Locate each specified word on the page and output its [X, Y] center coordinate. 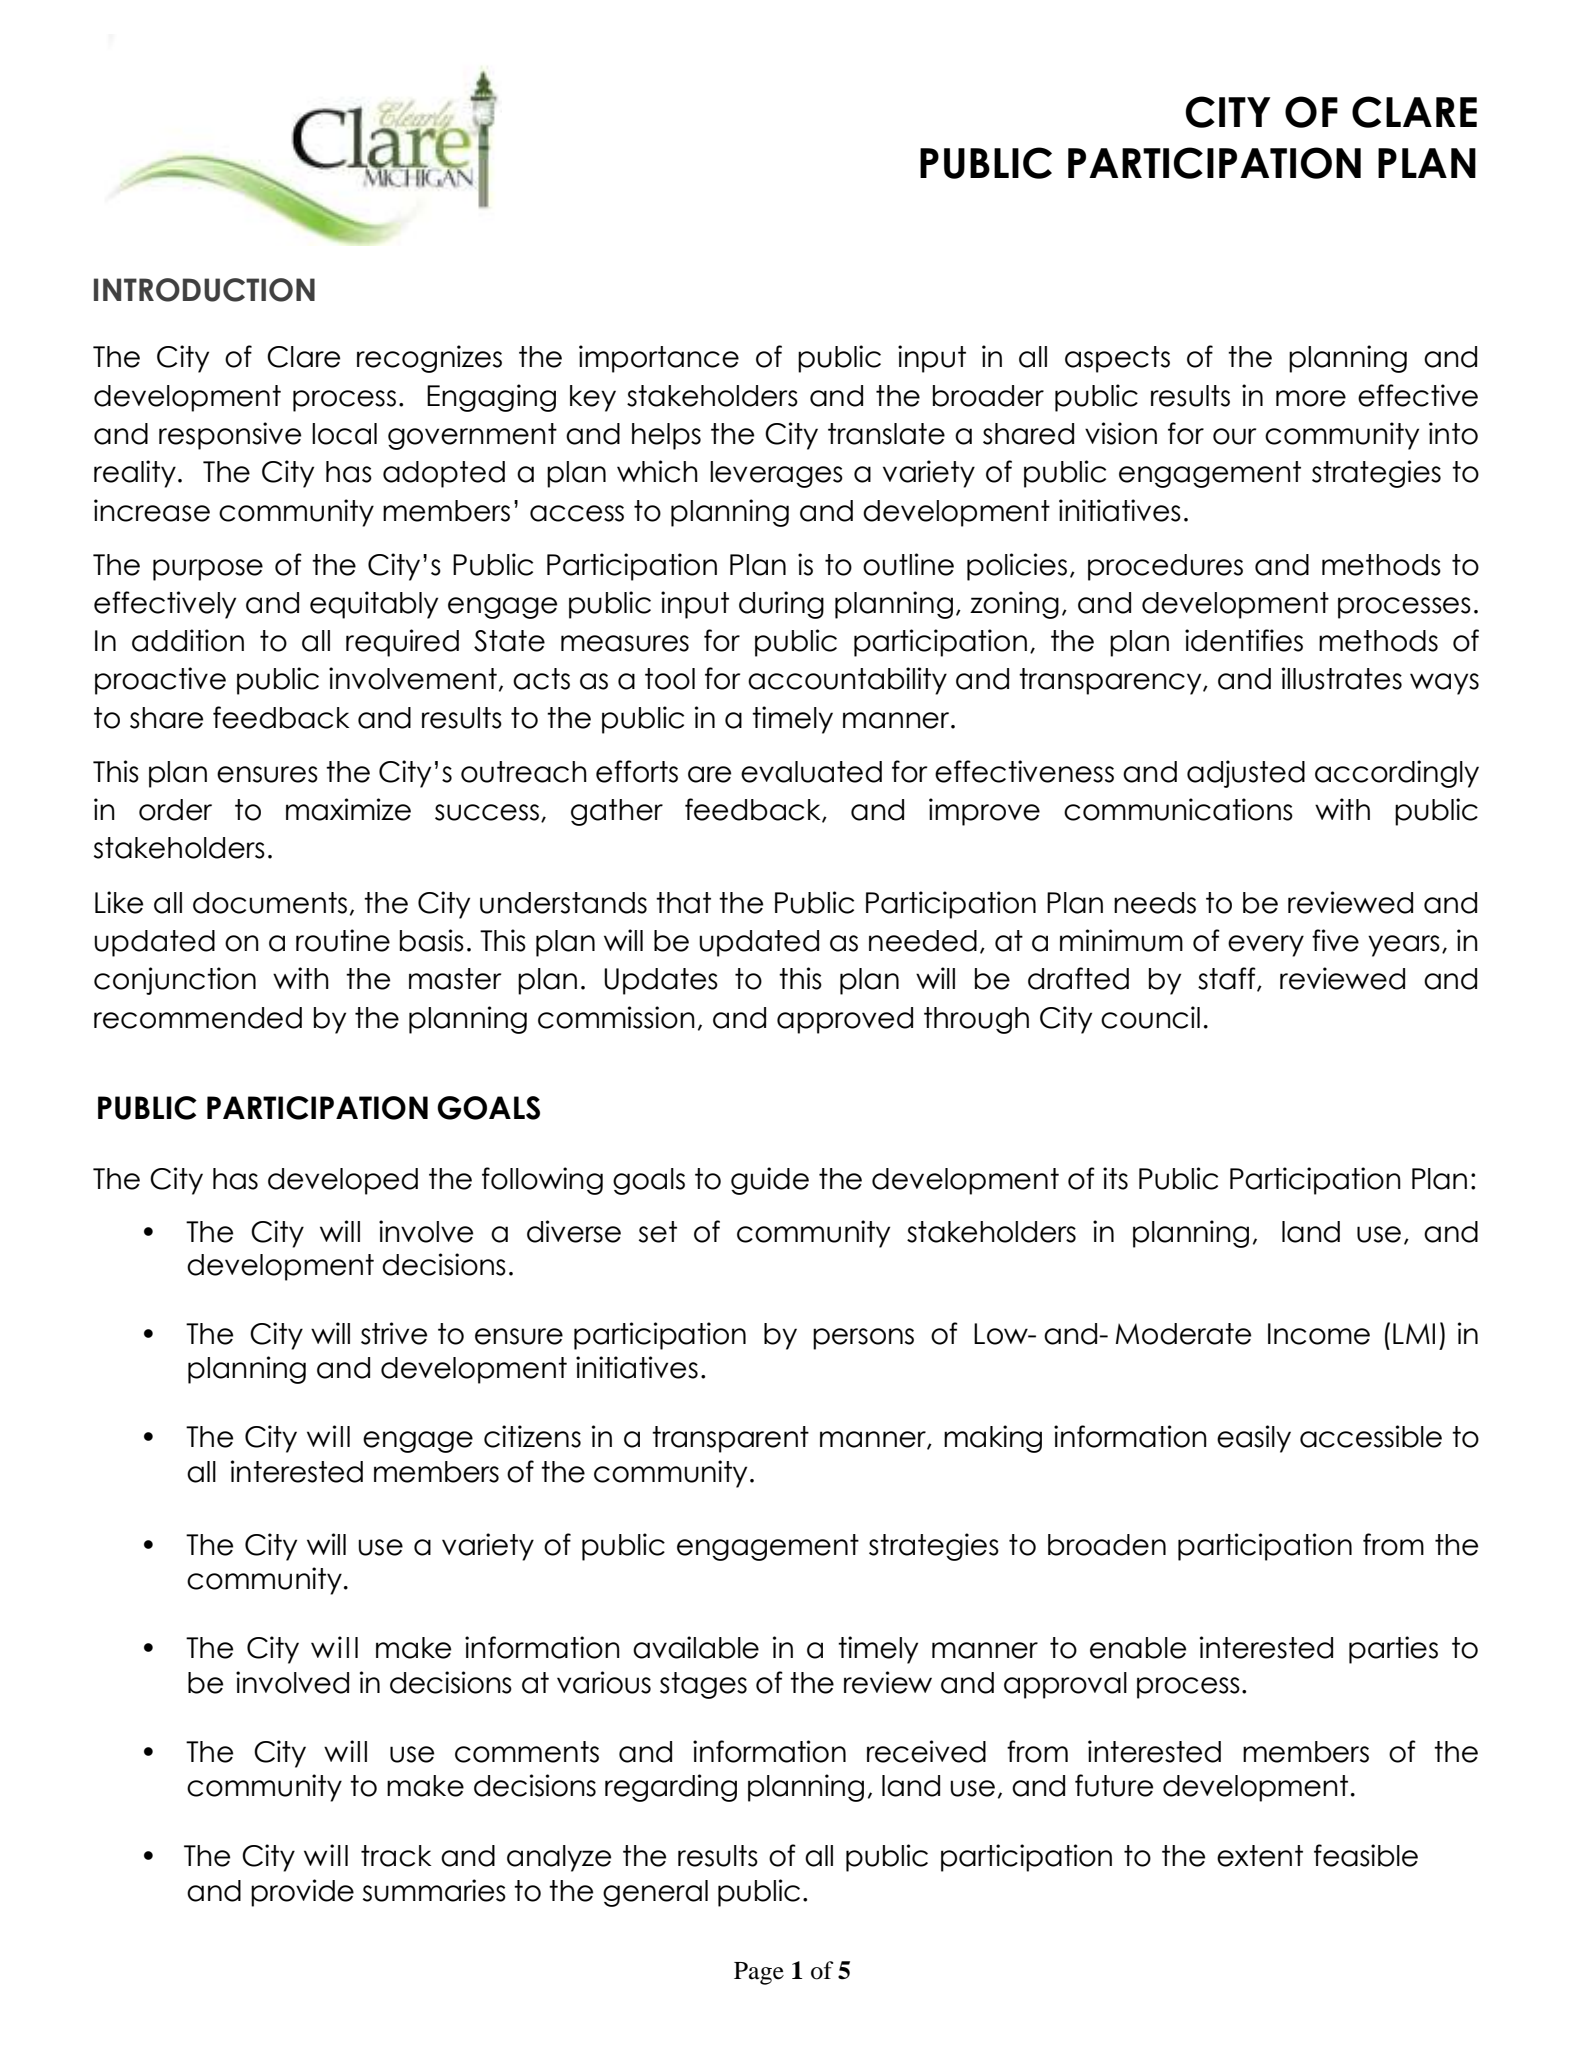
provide [302, 1893]
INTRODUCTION [204, 290]
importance [659, 359]
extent [1260, 1856]
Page [759, 1973]
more [1311, 398]
